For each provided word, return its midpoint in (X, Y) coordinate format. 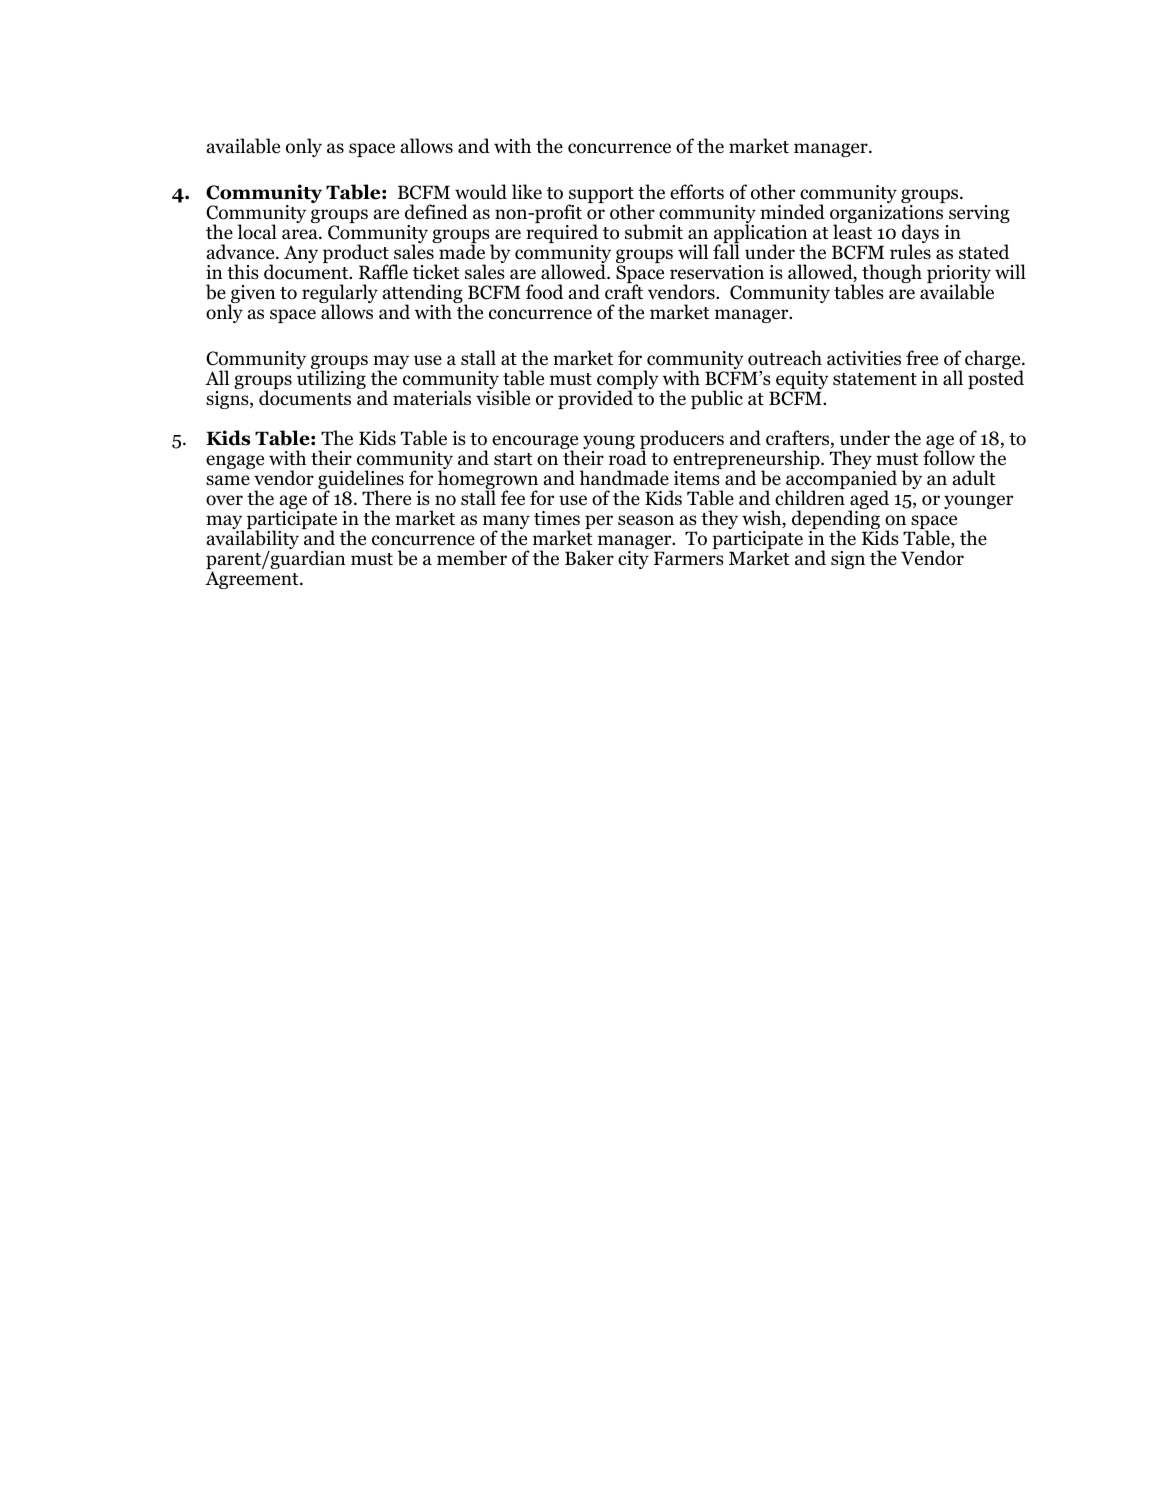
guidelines (361, 481)
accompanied (840, 481)
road (628, 458)
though (891, 275)
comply (628, 381)
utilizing (331, 379)
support (600, 196)
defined (436, 212)
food (544, 292)
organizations (886, 215)
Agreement (253, 580)
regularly (340, 295)
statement (875, 379)
